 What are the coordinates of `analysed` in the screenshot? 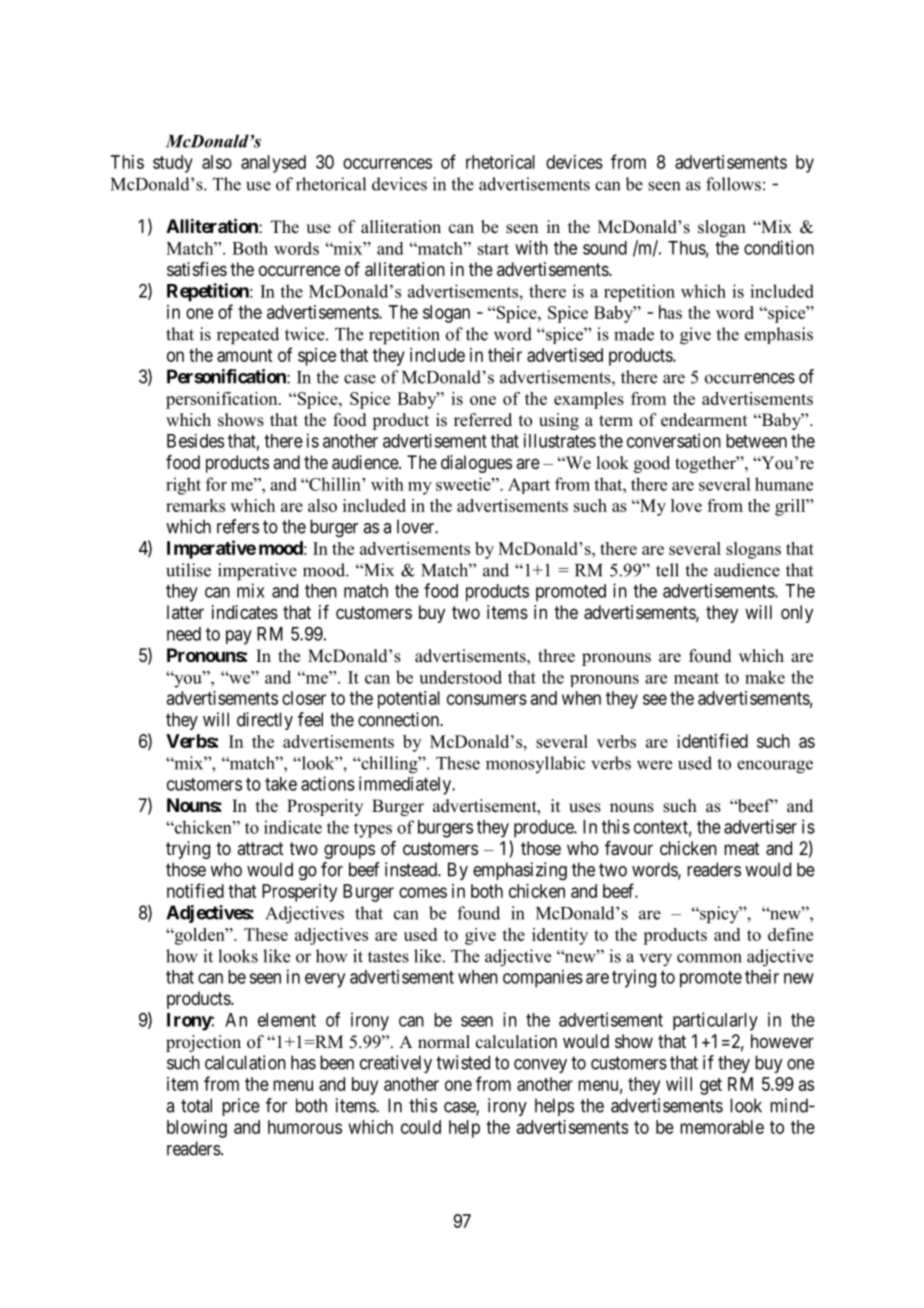 It's located at (273, 164).
